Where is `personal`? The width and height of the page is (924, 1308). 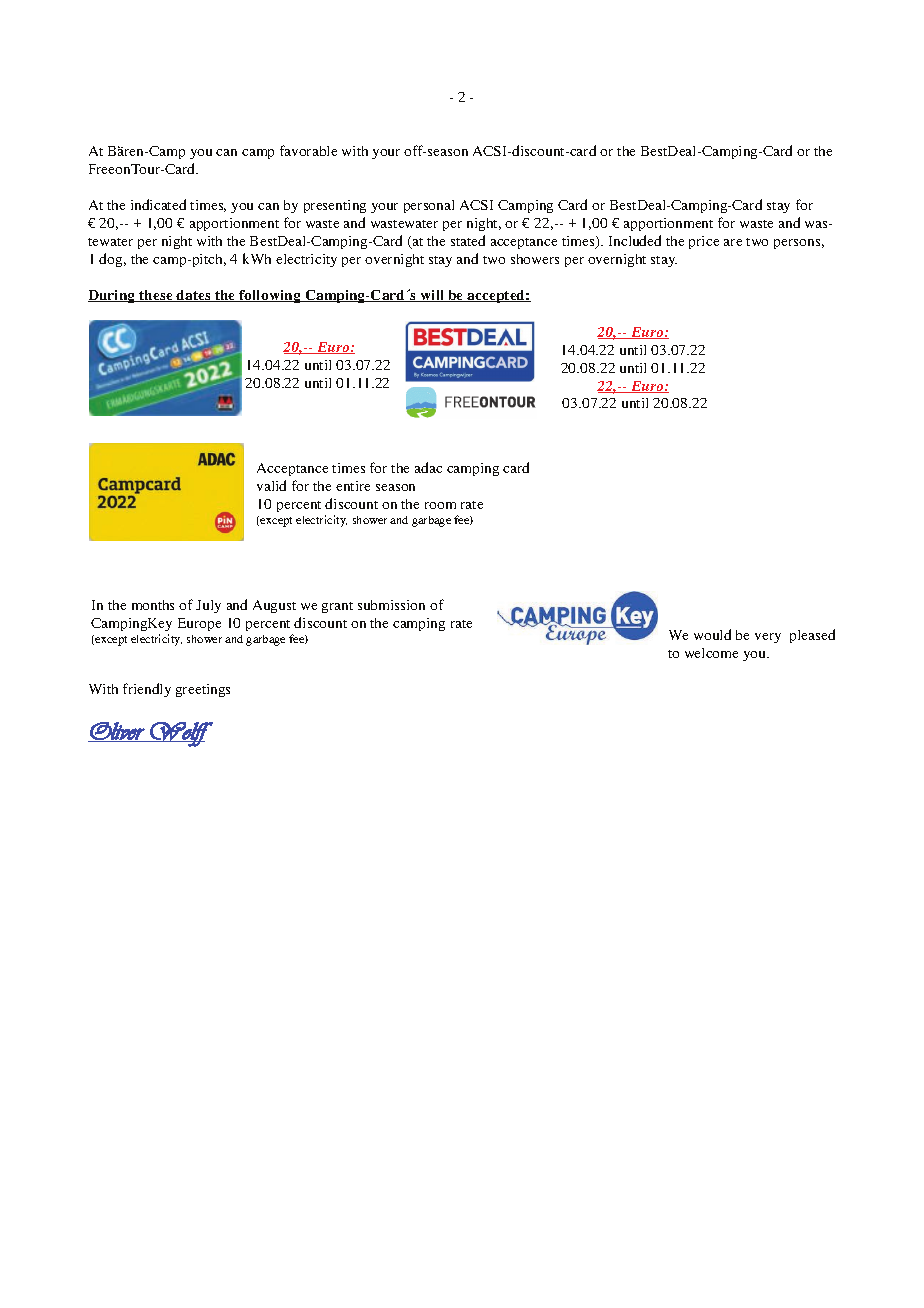 personal is located at coordinates (429, 206).
